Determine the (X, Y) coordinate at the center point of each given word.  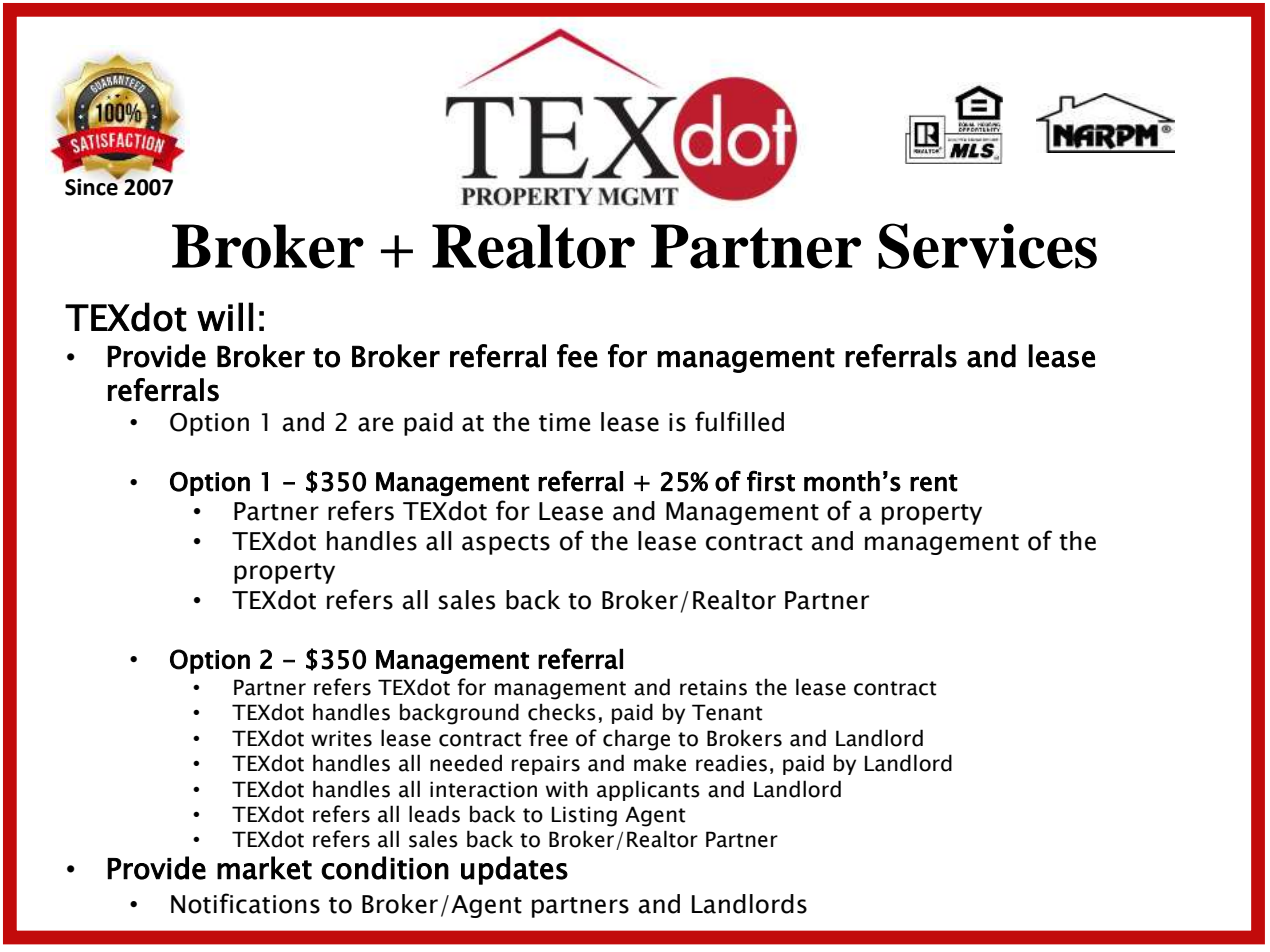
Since (92, 186)
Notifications (245, 903)
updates (514, 870)
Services (987, 246)
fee (577, 356)
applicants (648, 790)
